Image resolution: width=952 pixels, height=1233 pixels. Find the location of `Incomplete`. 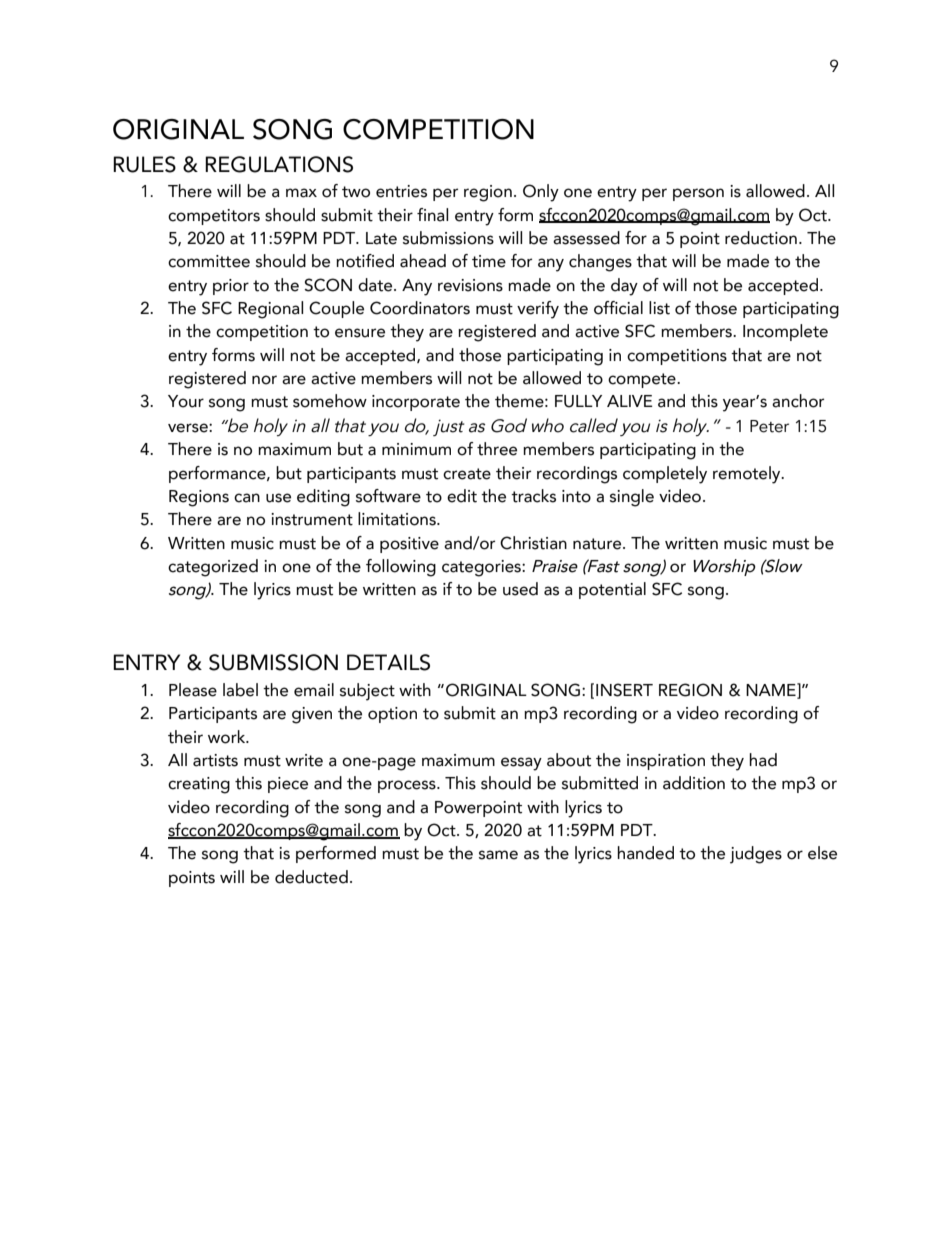

Incomplete is located at coordinates (785, 332).
